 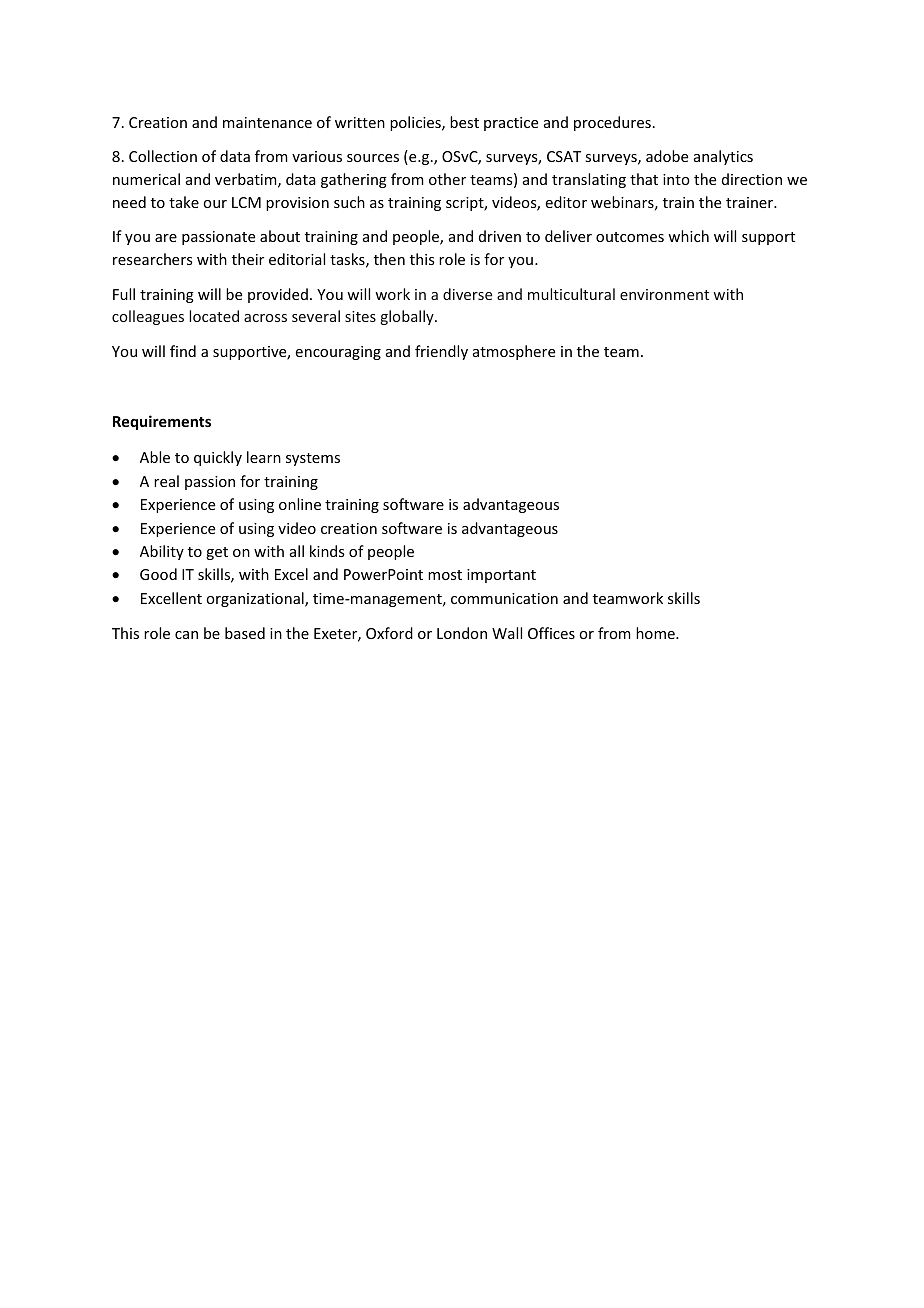 What do you see at coordinates (688, 236) in the screenshot?
I see `which` at bounding box center [688, 236].
